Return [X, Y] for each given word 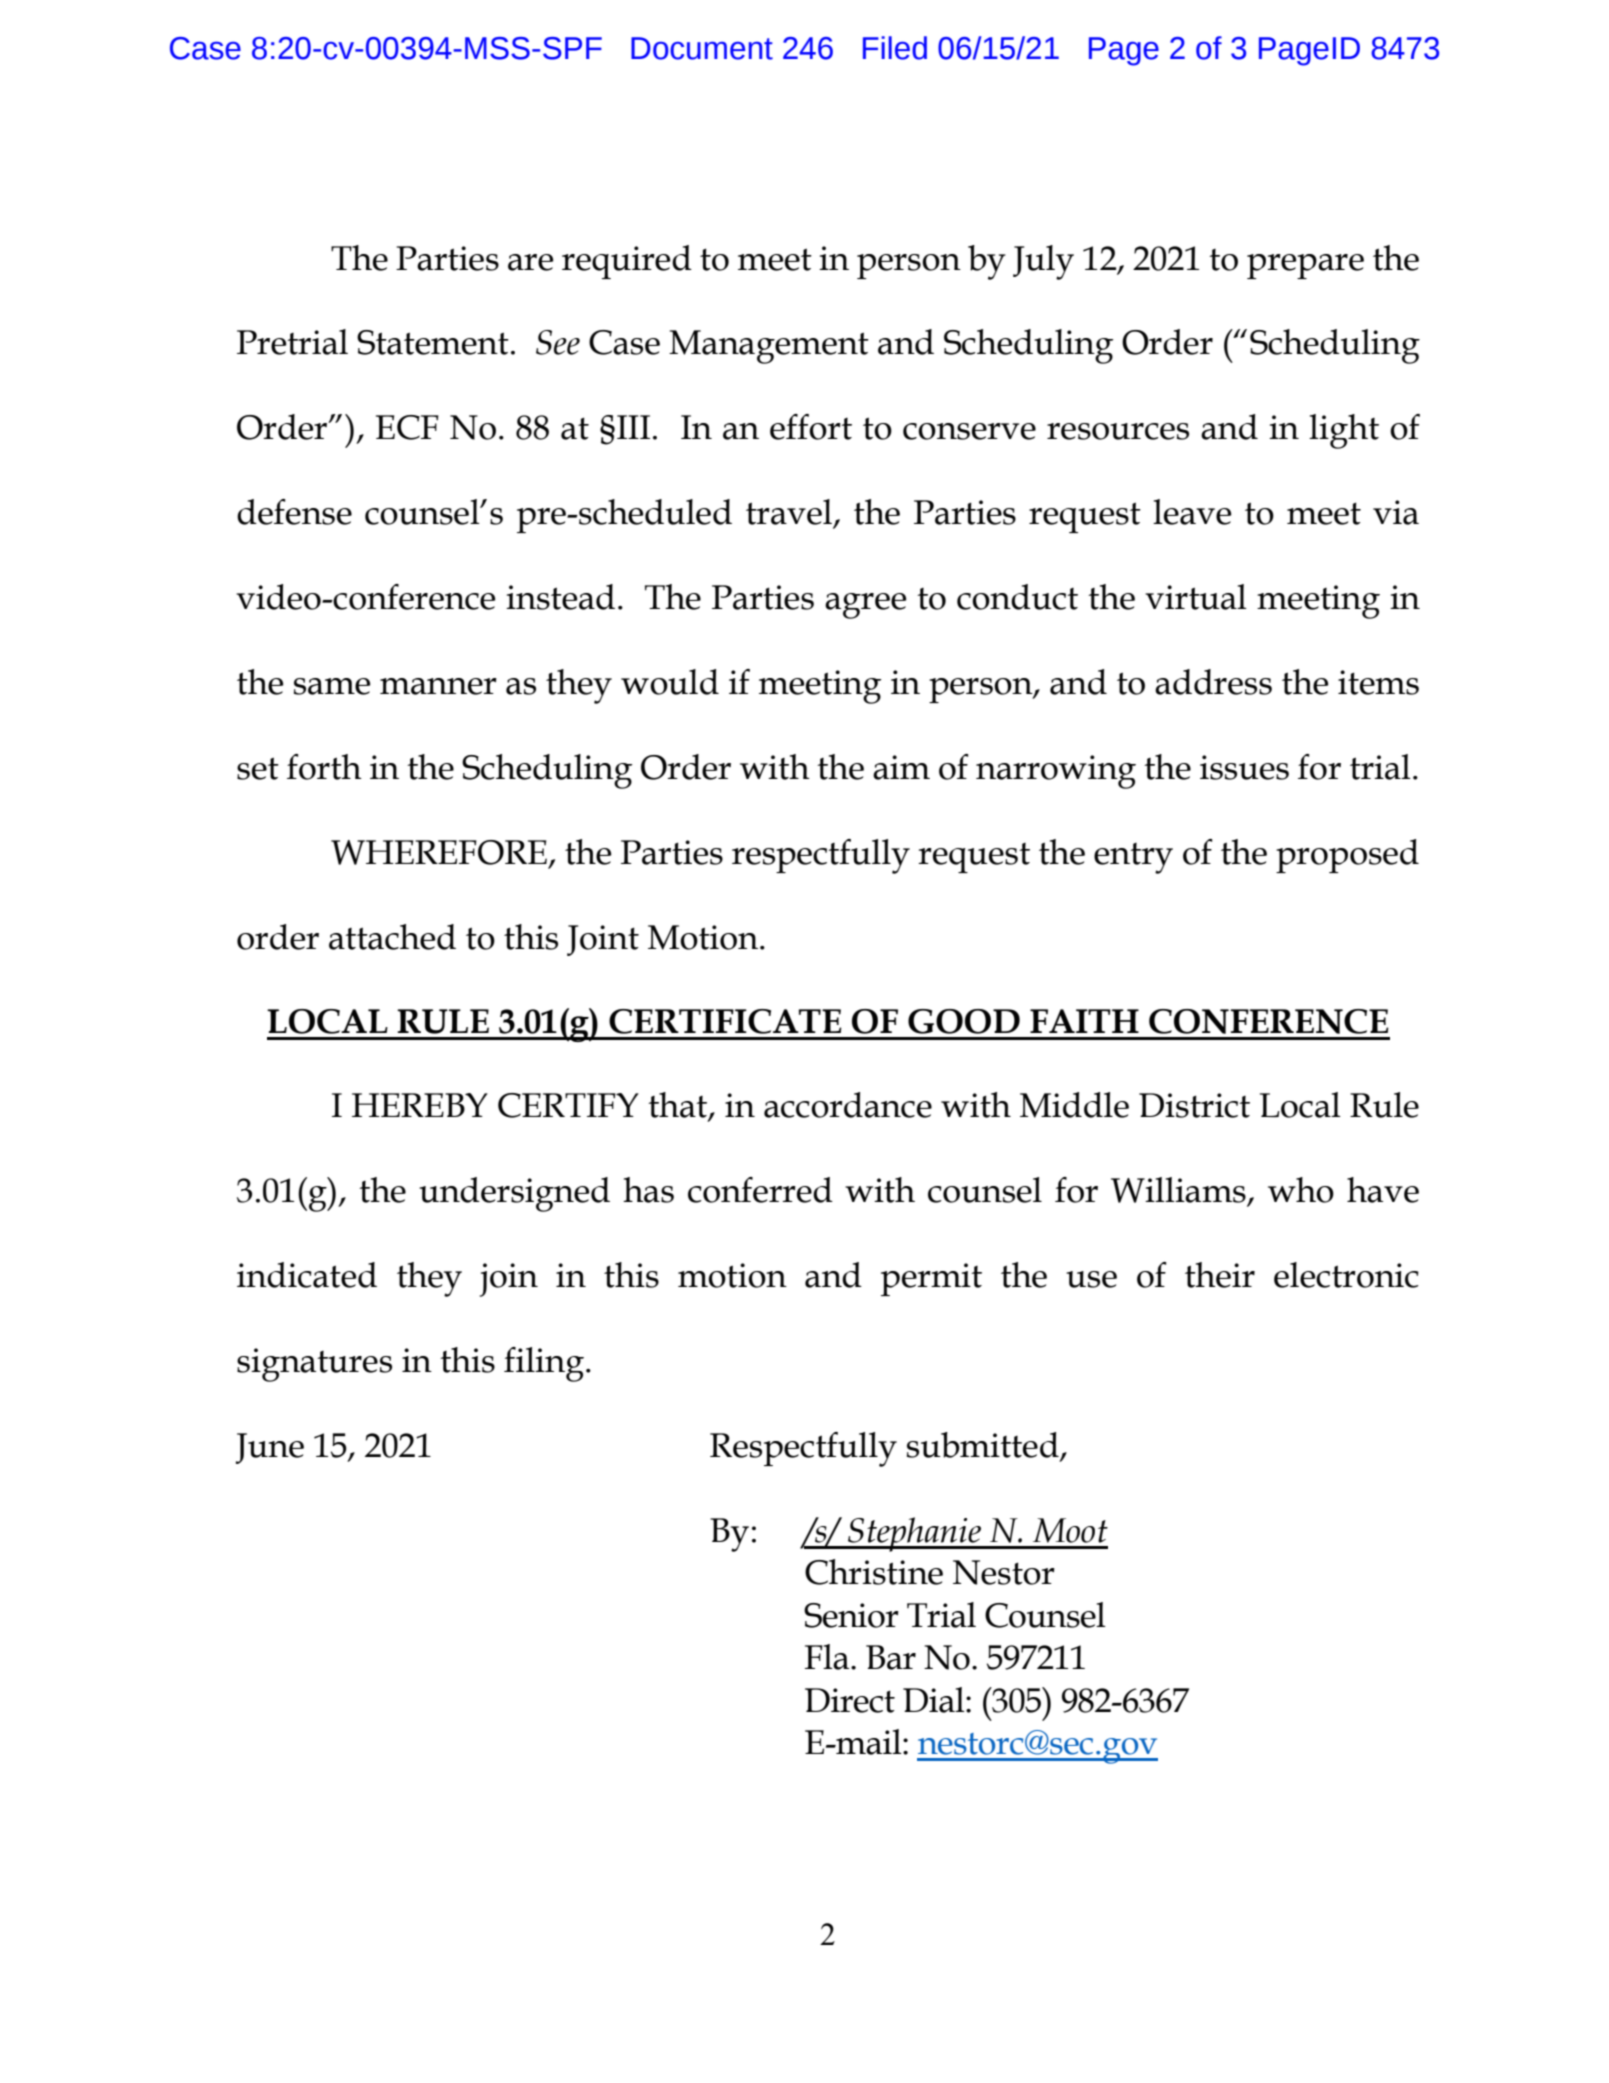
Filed [895, 48]
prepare [1305, 266]
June [270, 1448]
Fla [828, 1657]
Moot [1070, 1530]
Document [702, 48]
